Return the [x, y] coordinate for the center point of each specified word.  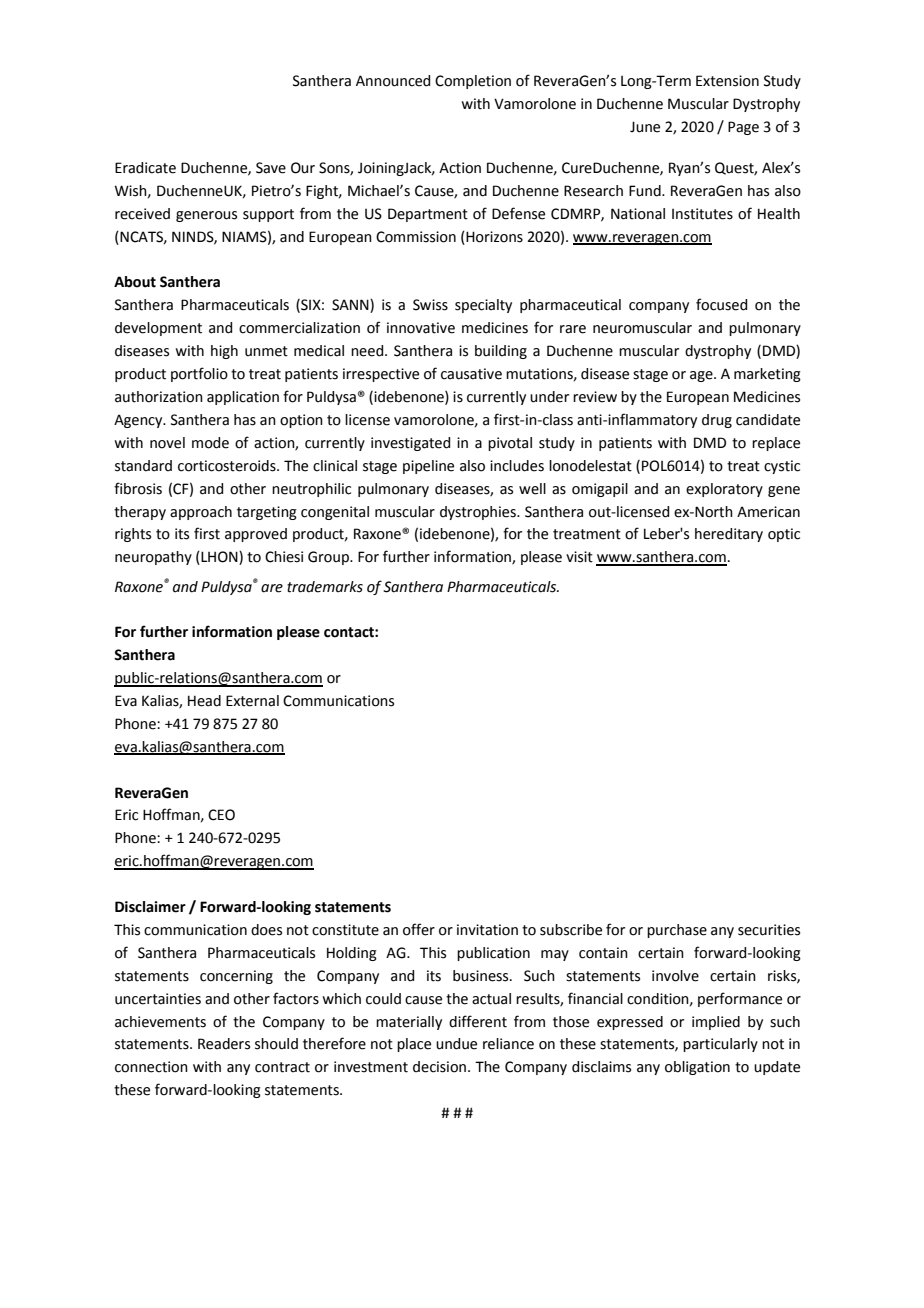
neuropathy [153, 558]
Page [743, 128]
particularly [720, 1045]
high [224, 352]
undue [456, 1044]
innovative [421, 328]
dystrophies [479, 513]
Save [271, 168]
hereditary [729, 535]
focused [721, 304]
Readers [224, 1044]
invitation [487, 930]
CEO [221, 815]
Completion [473, 82]
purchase [677, 931]
